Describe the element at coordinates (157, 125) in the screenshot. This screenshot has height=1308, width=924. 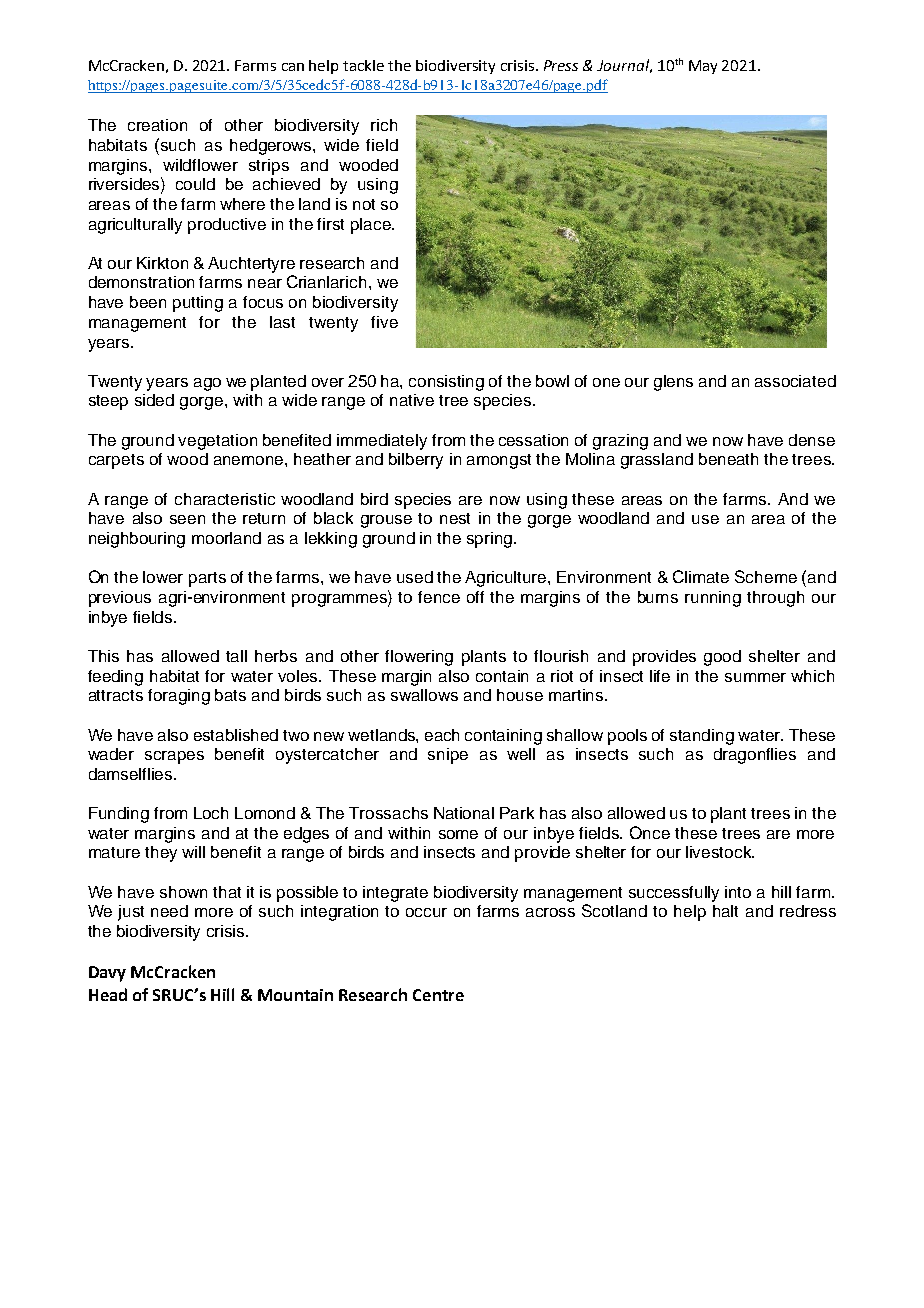
I see `creation` at that location.
